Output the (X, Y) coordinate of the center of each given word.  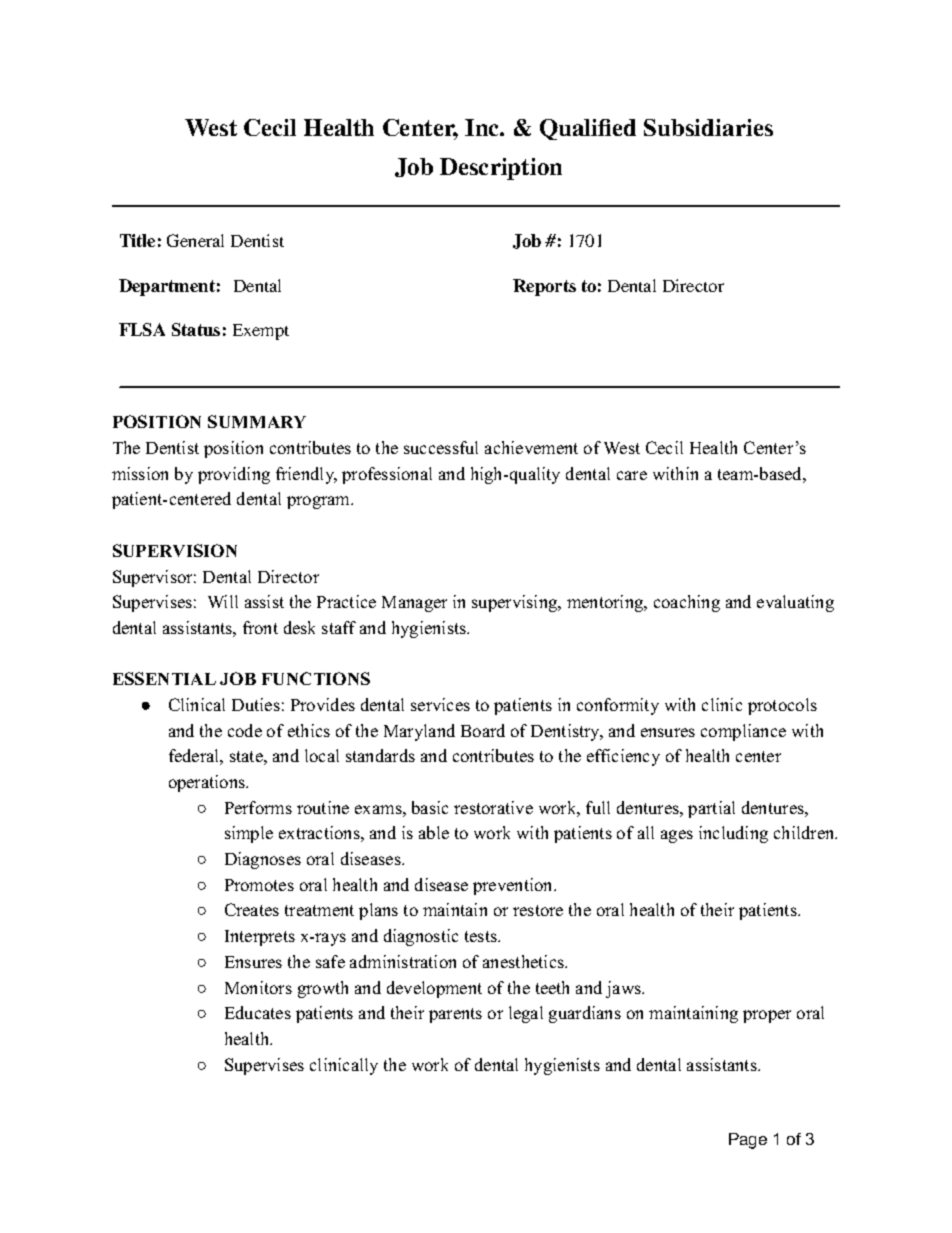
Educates (258, 1012)
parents (455, 1015)
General (195, 240)
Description (501, 169)
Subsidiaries (708, 127)
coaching (687, 603)
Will (223, 601)
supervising (516, 603)
